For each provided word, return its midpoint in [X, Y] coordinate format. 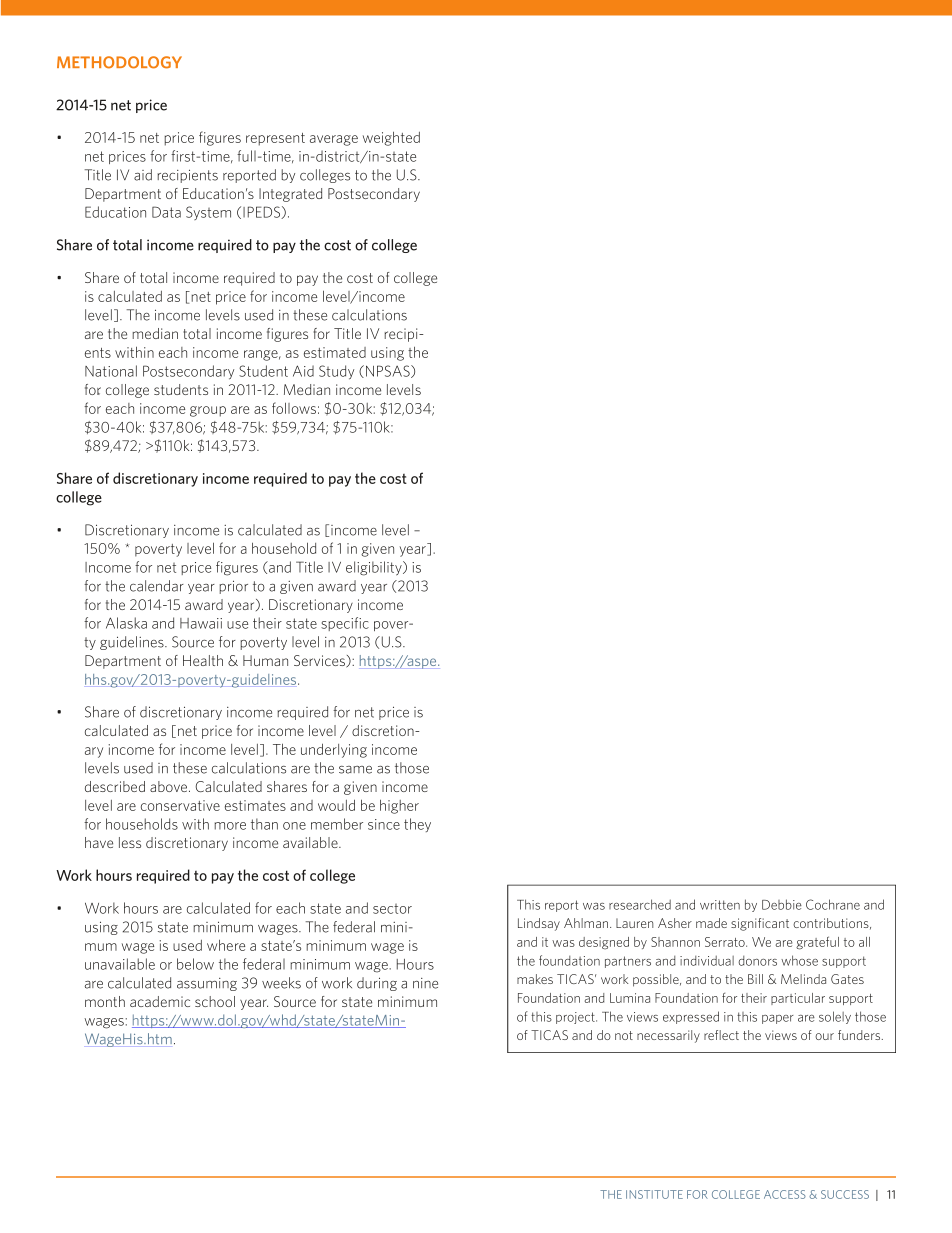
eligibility [375, 568]
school [215, 1001]
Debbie [782, 904]
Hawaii [201, 623]
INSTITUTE [654, 1194]
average [334, 140]
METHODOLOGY [119, 62]
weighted [391, 138]
